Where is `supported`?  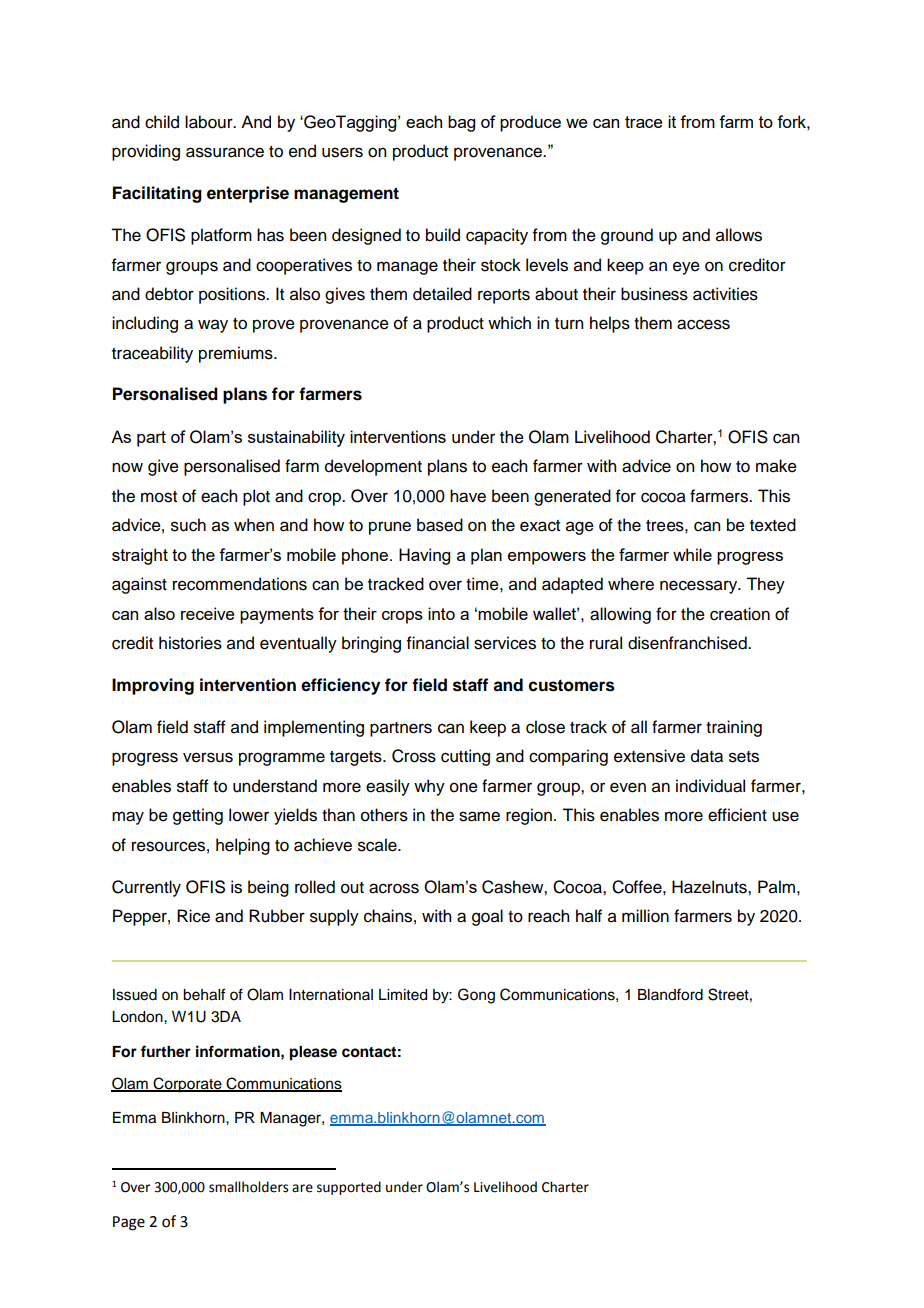 supported is located at coordinates (349, 1188).
